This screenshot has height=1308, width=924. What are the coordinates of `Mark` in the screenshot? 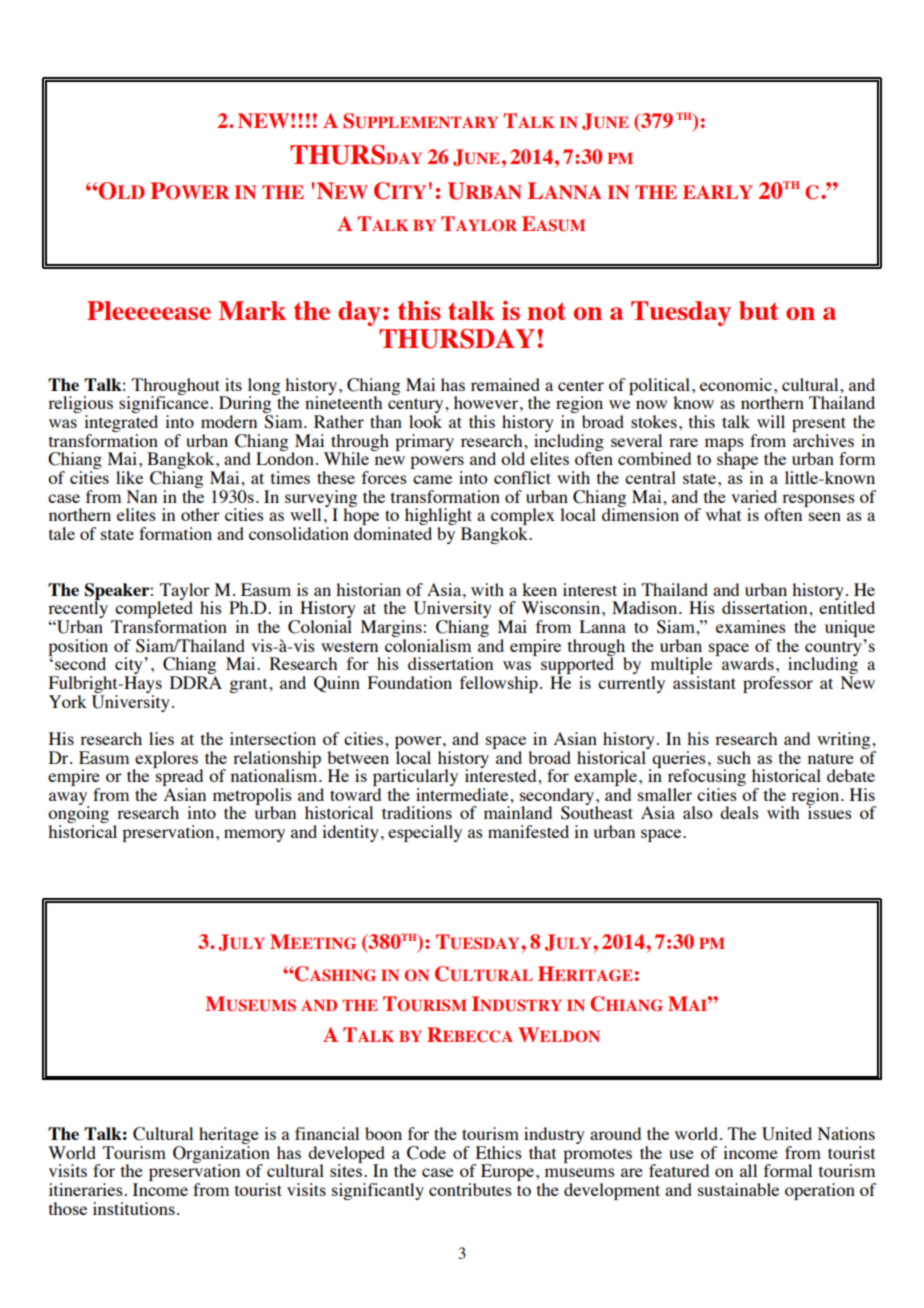 It's located at (252, 310).
